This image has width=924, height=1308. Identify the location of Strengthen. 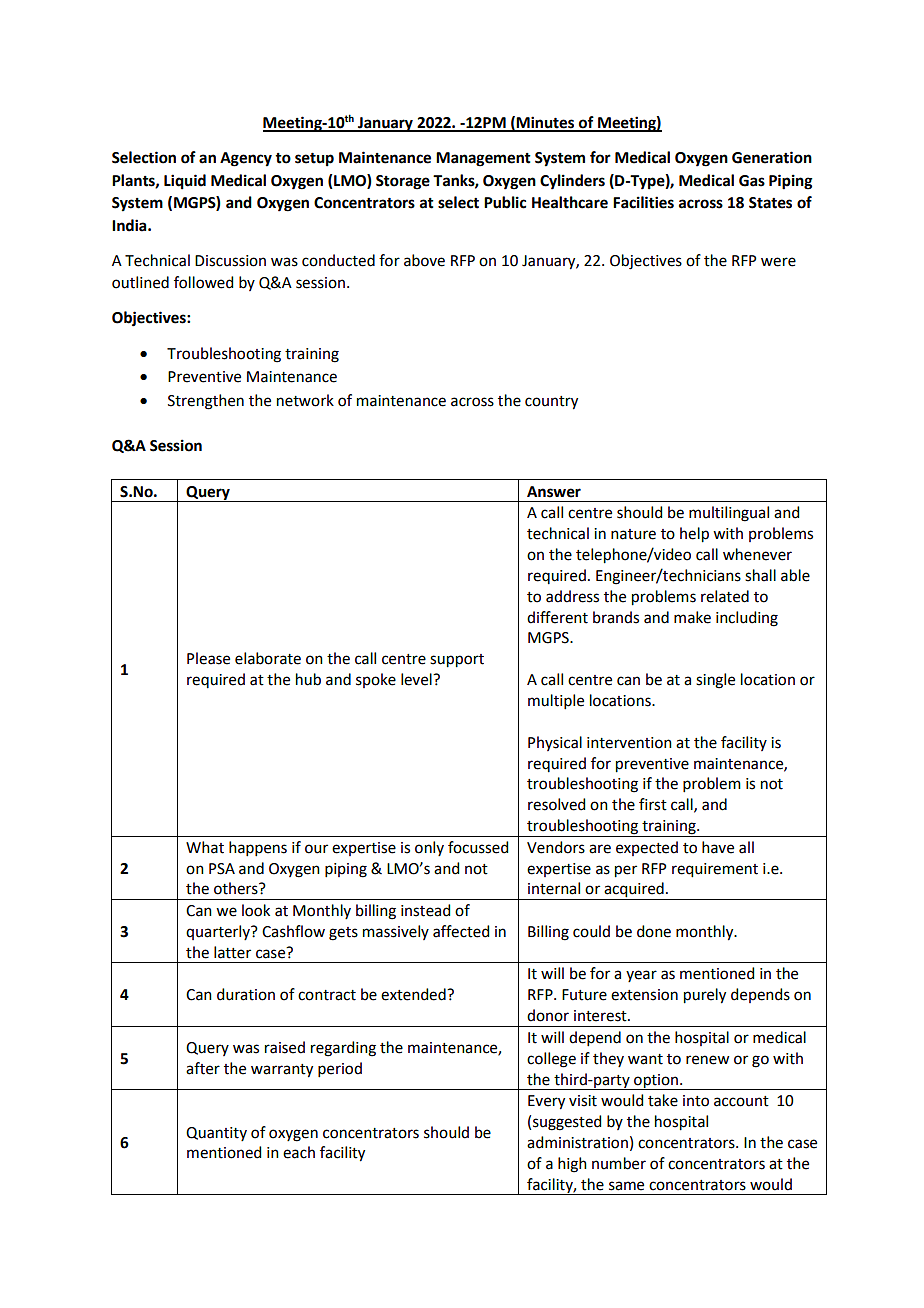
(206, 402).
